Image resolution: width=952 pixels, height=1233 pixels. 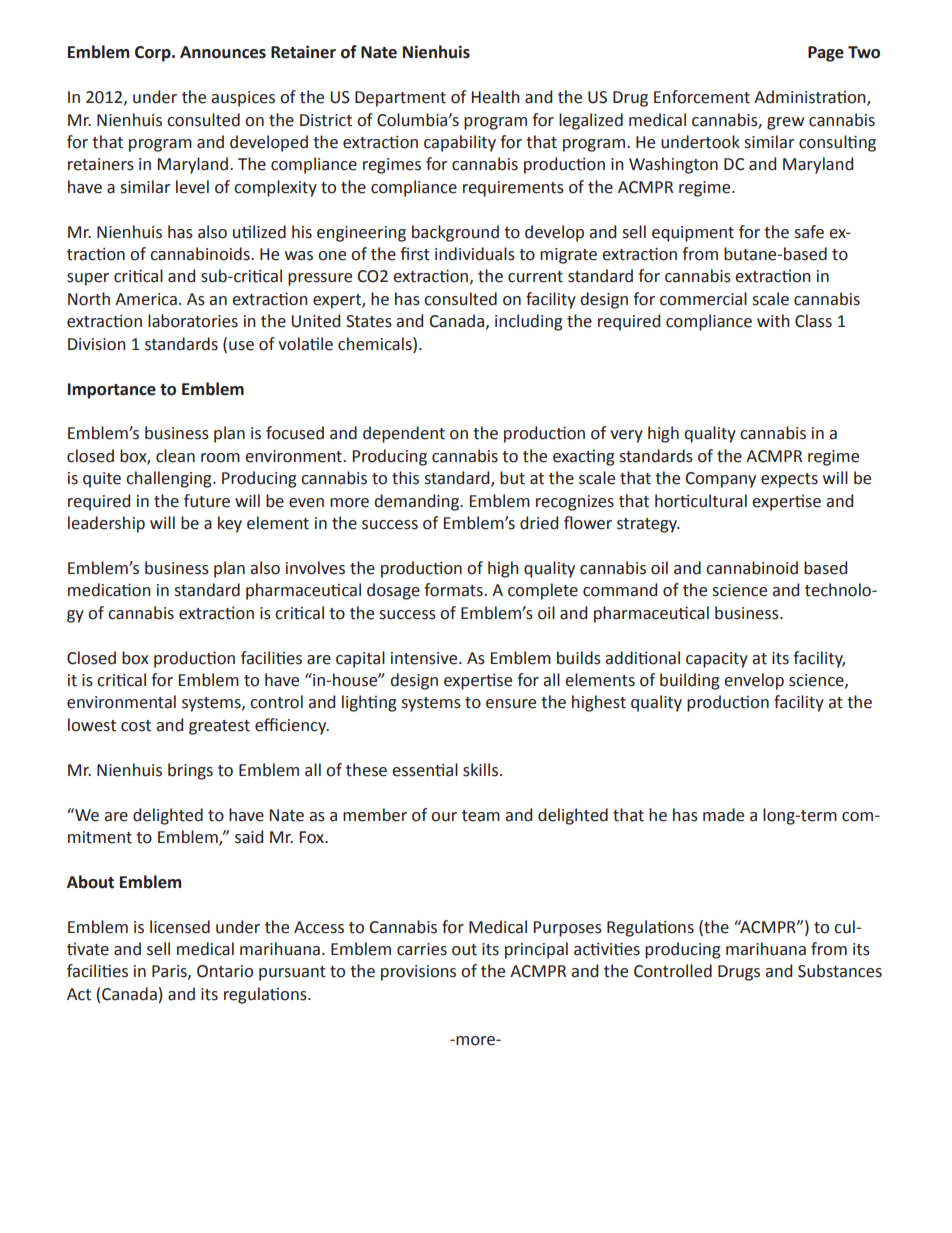 I want to click on Corp, so click(x=154, y=54).
